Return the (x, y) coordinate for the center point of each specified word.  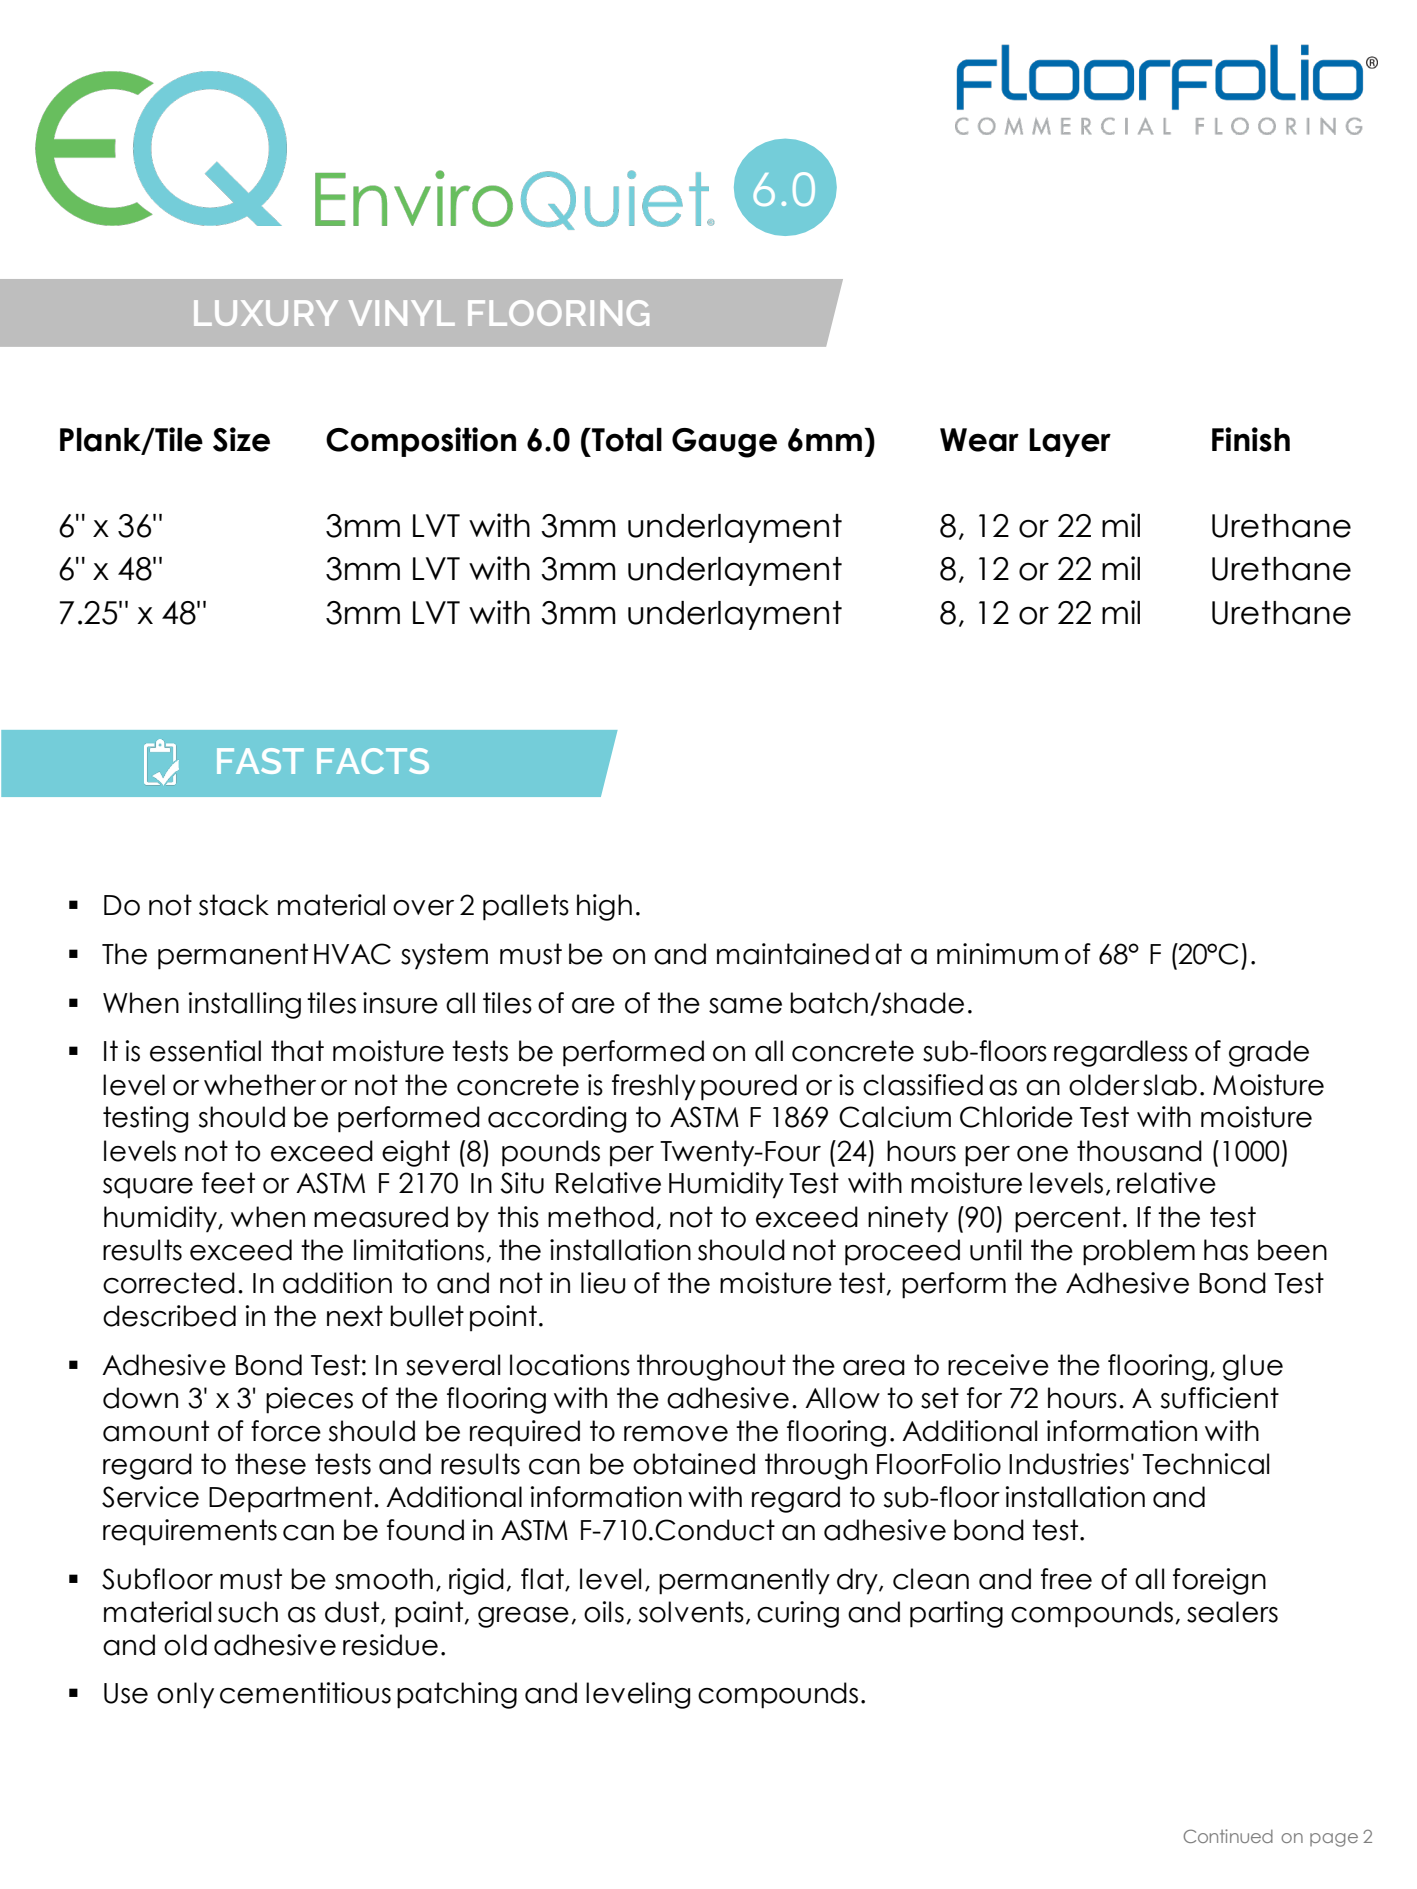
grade (1269, 1053)
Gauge (724, 443)
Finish (1251, 439)
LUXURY (266, 313)
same (745, 1006)
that (297, 1051)
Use (126, 1693)
